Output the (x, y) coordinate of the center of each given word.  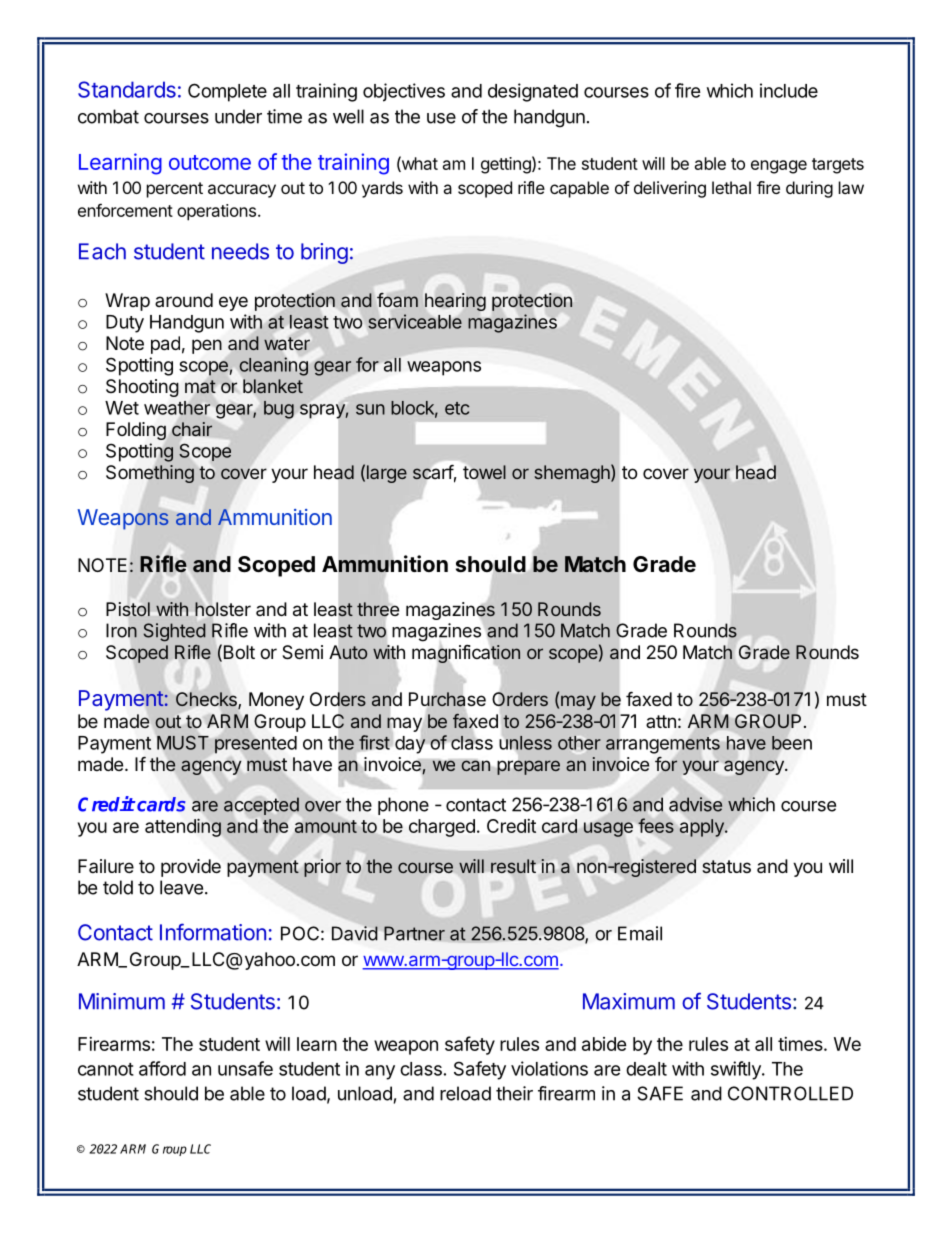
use (441, 118)
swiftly (737, 1070)
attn (661, 721)
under (238, 116)
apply (703, 828)
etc (457, 408)
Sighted (175, 632)
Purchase (447, 700)
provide (191, 868)
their (514, 1093)
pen (207, 346)
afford (162, 1068)
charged (442, 828)
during (809, 189)
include (789, 90)
